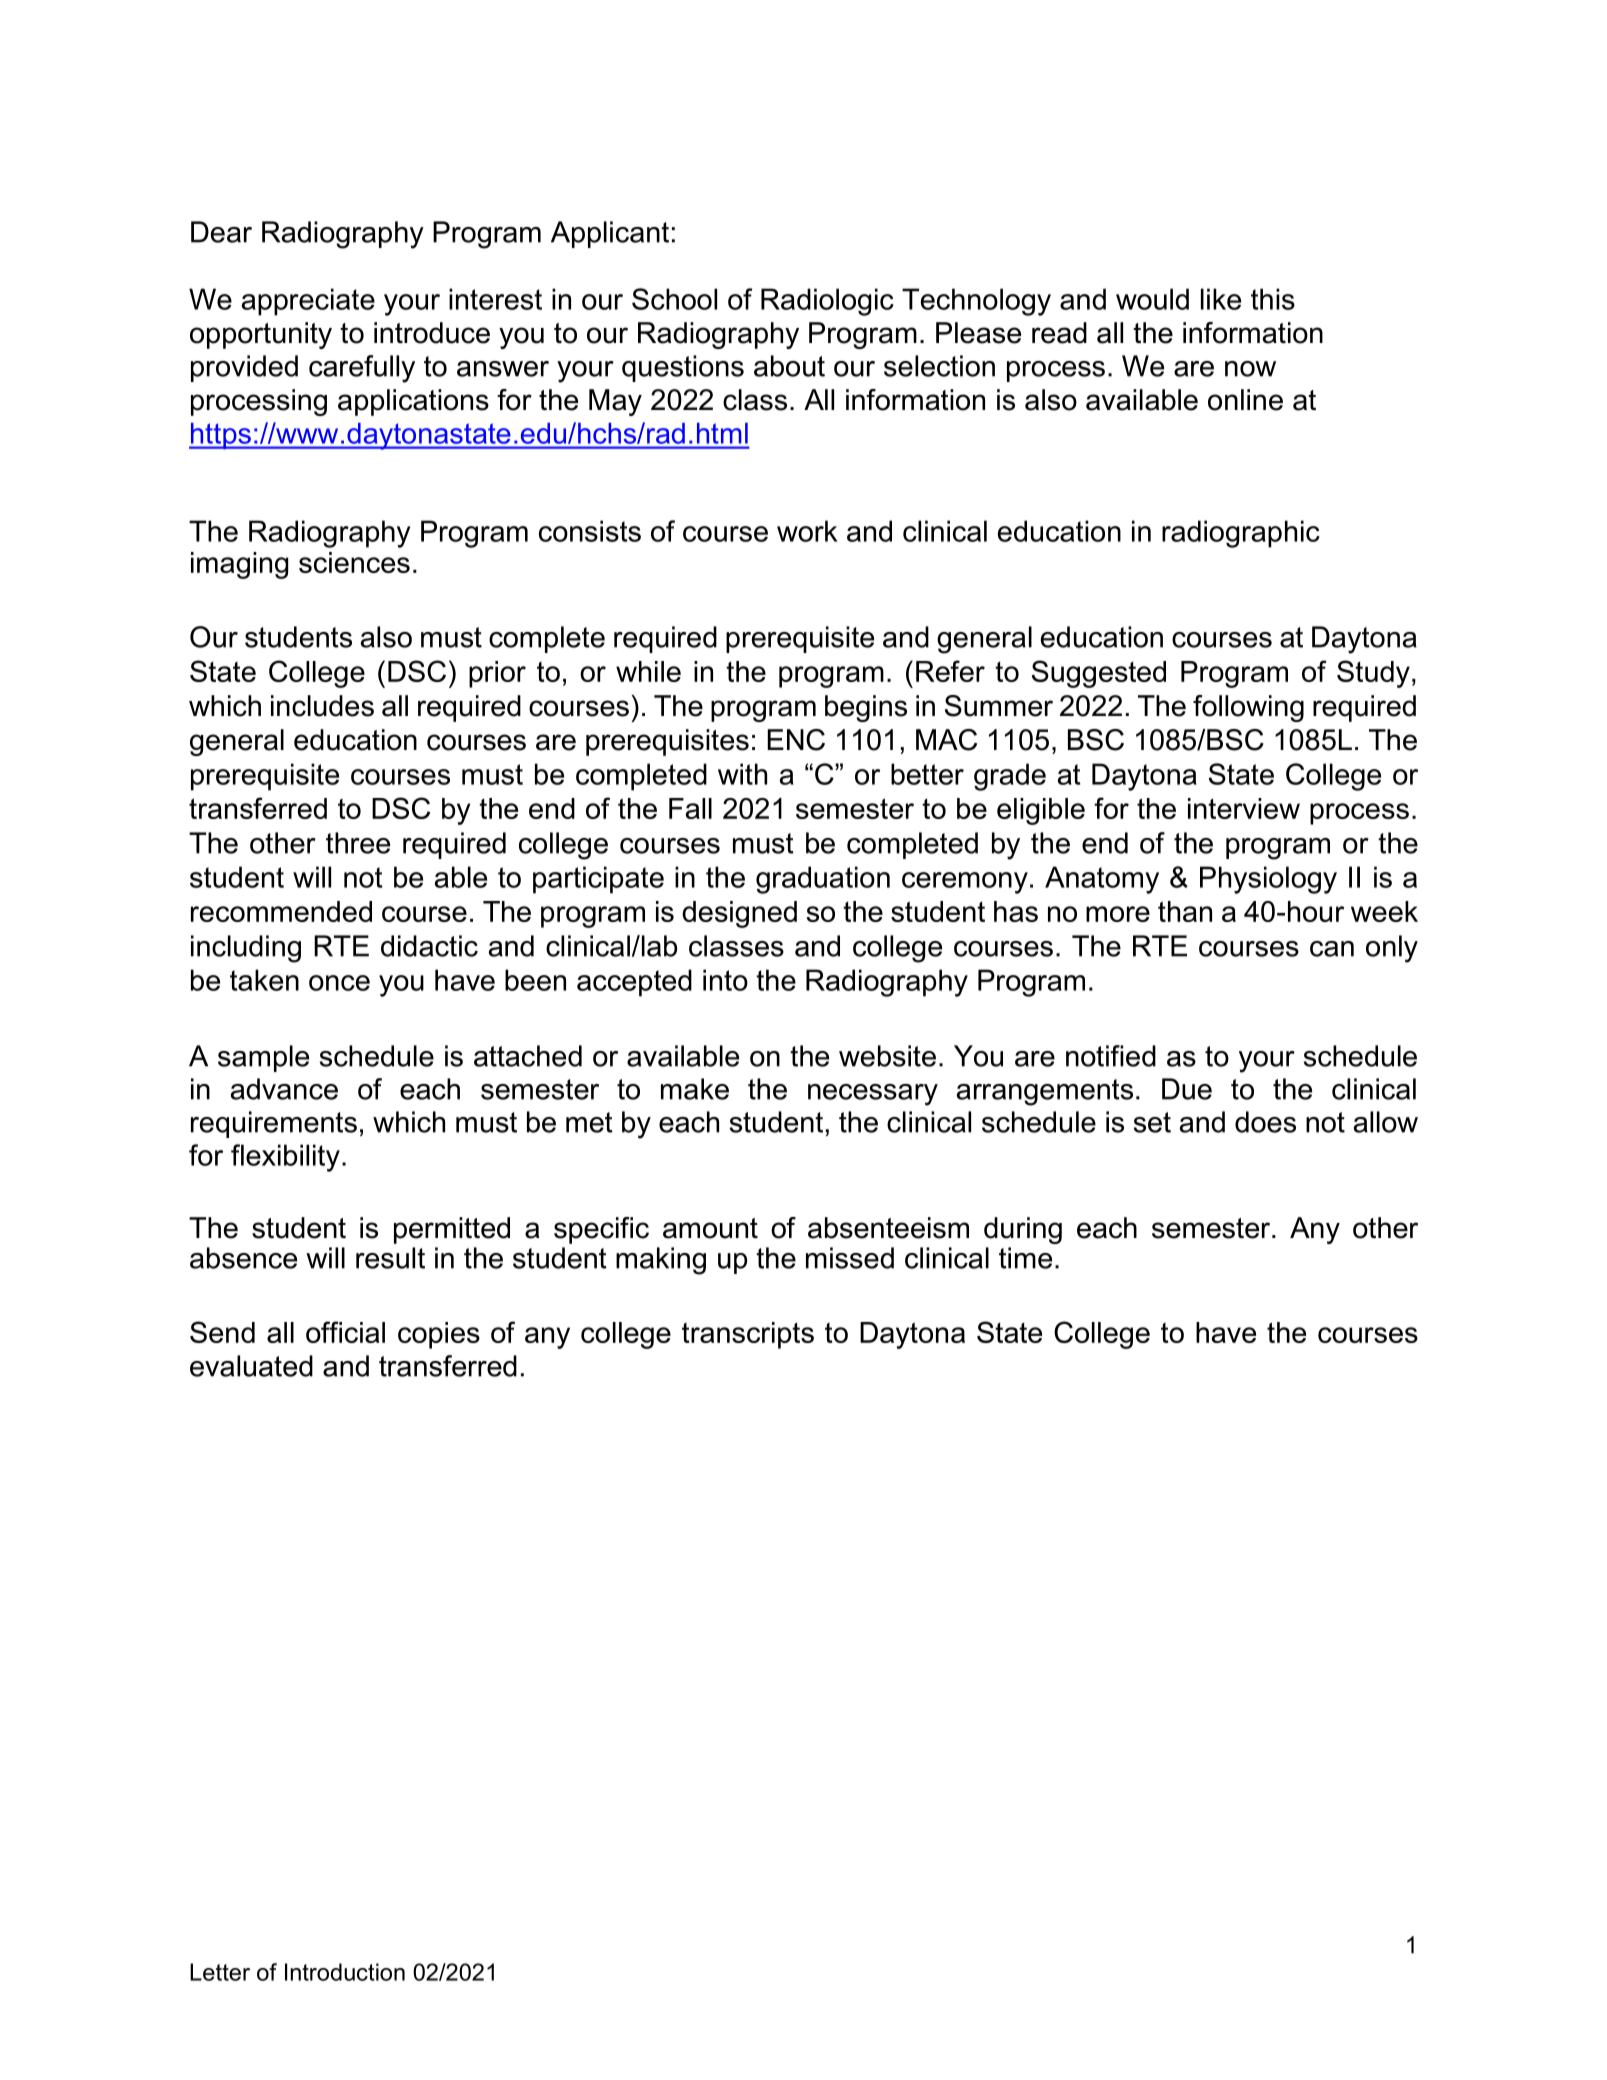 The height and width of the screenshot is (2080, 1607). I want to click on Letter, so click(220, 1972).
